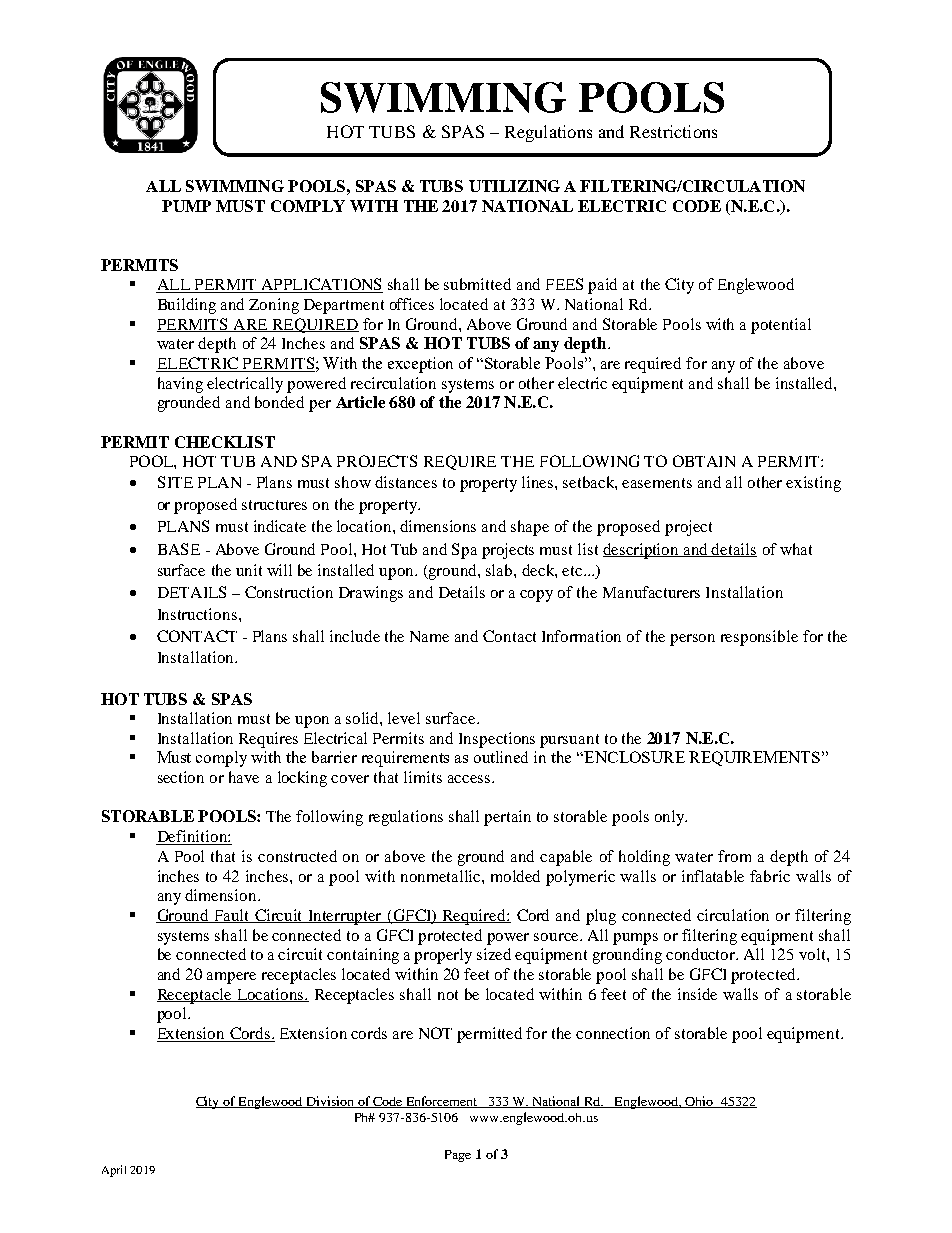  I want to click on BASE, so click(179, 549).
